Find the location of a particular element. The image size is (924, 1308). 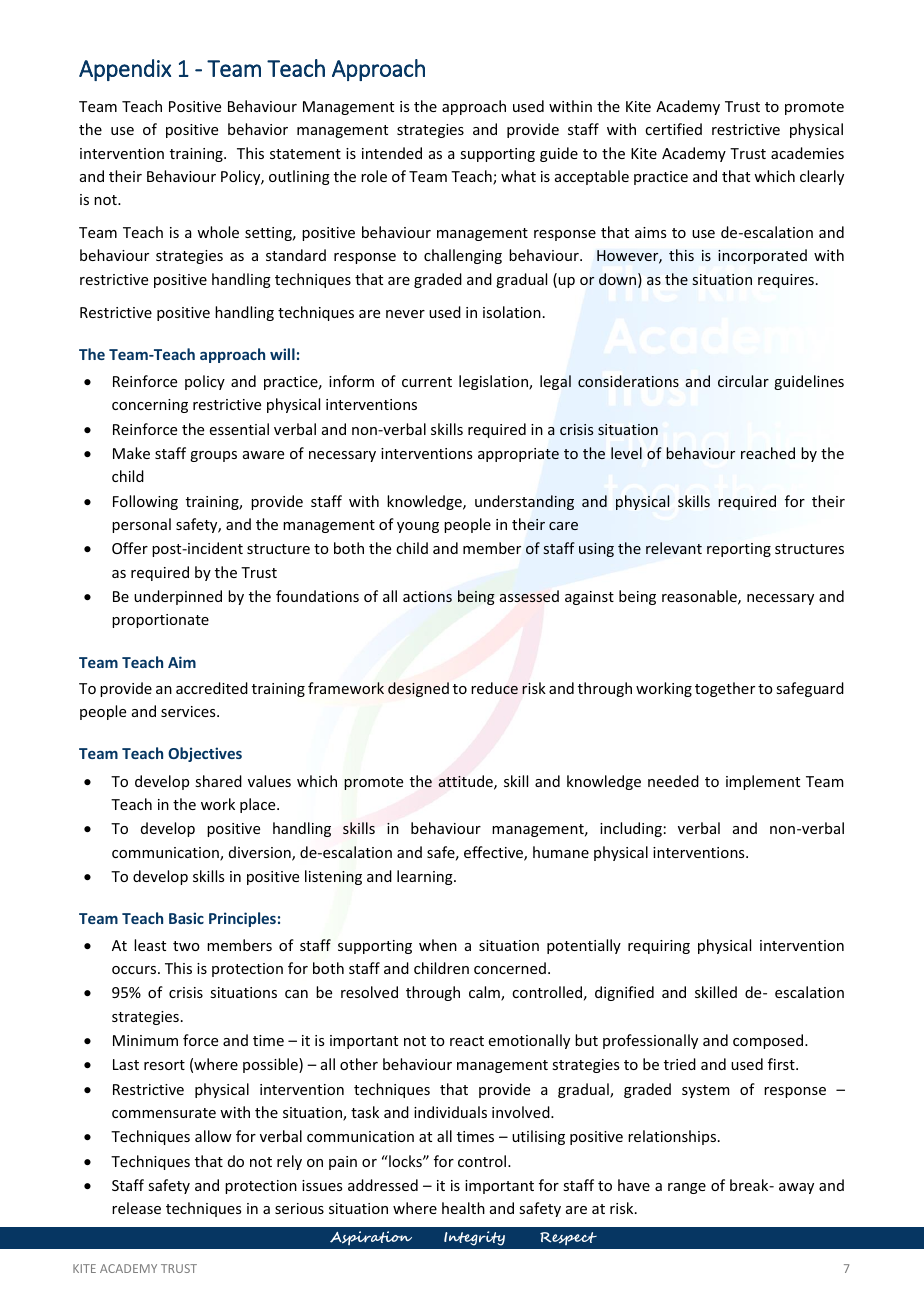

release is located at coordinates (136, 1208).
